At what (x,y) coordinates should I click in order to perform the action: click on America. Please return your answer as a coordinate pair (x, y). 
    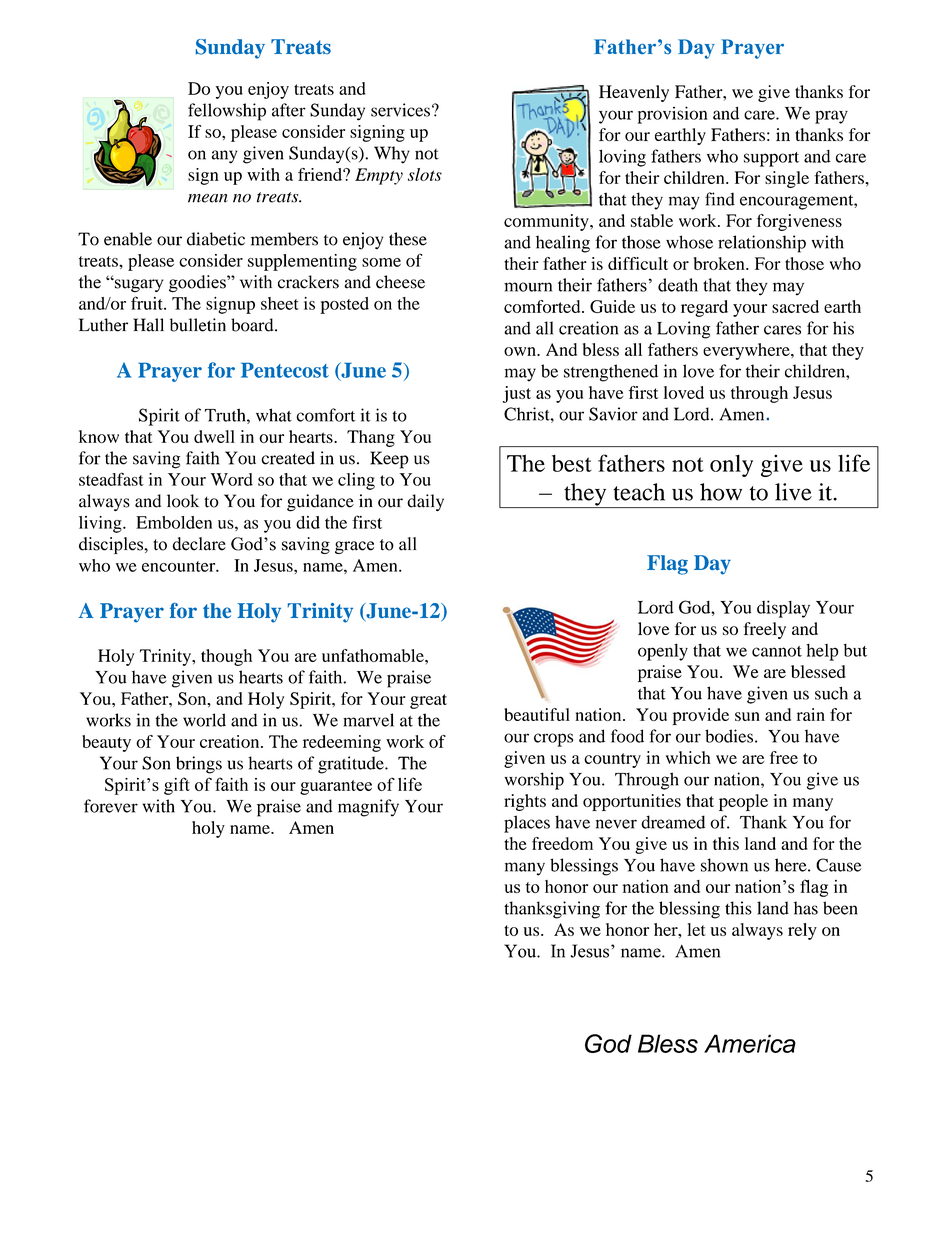
    Looking at the image, I should click on (750, 1043).
